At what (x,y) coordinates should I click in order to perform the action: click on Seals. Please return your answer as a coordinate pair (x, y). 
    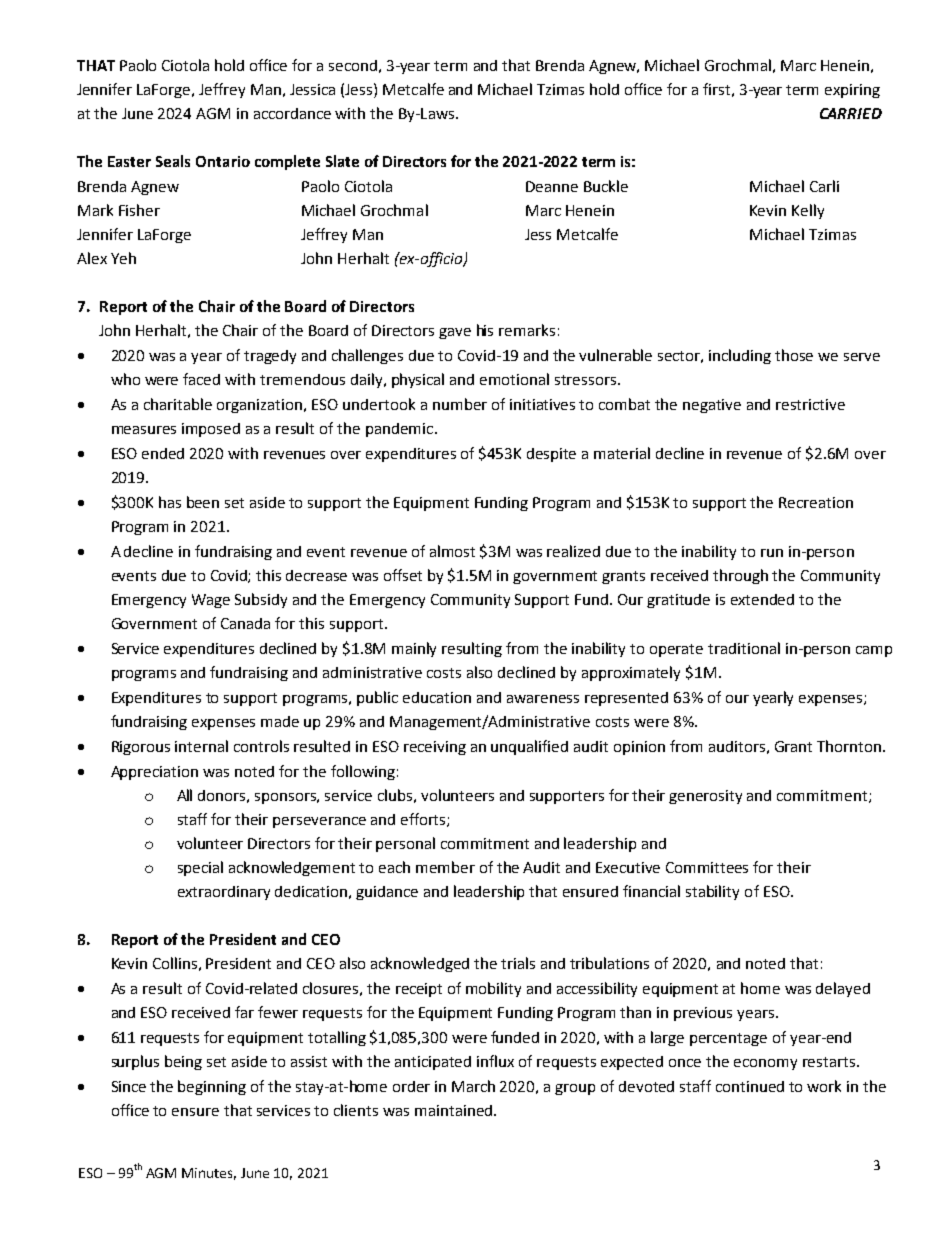
    Looking at the image, I should click on (173, 161).
